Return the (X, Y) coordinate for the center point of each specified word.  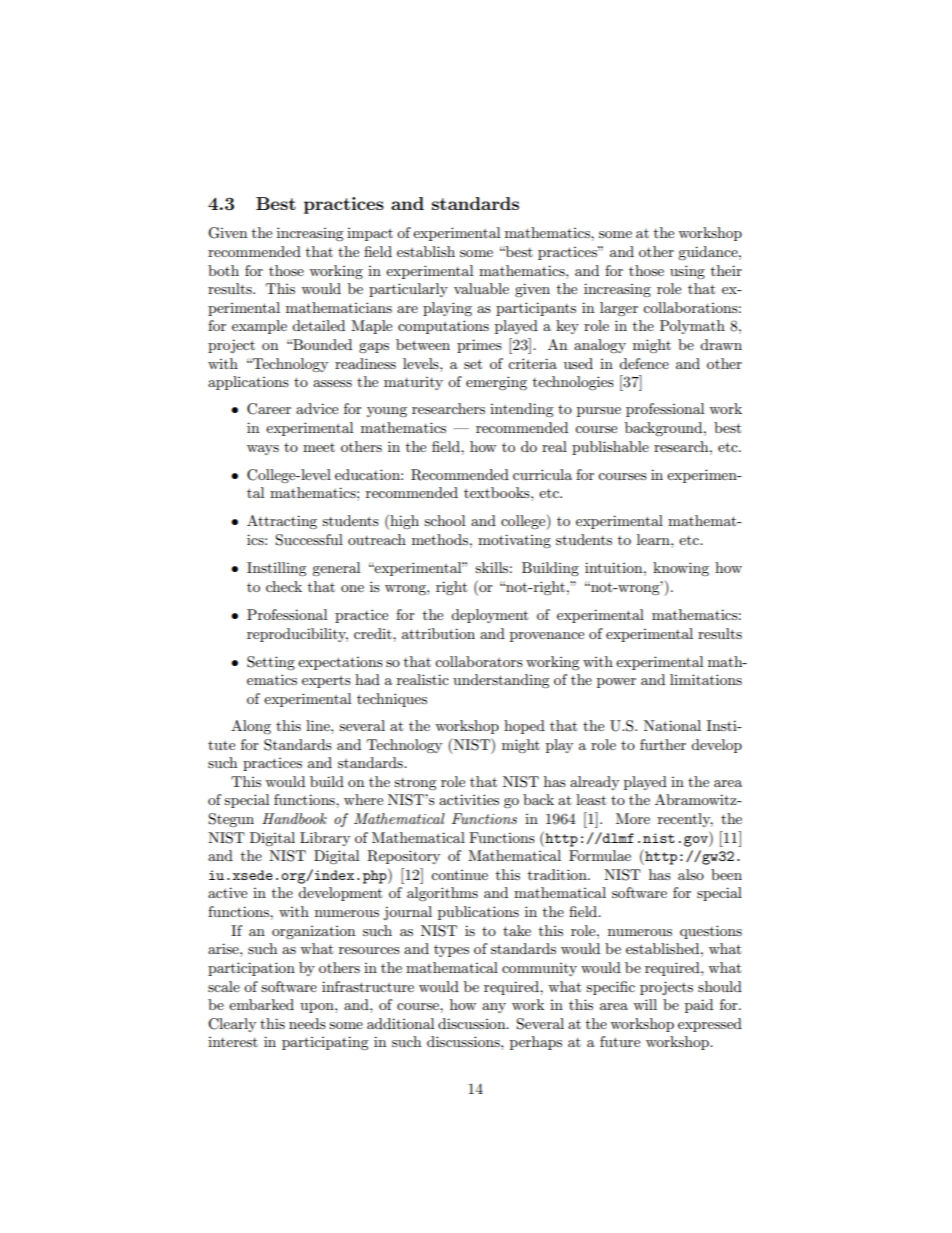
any (494, 1008)
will (645, 1004)
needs (307, 1023)
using (687, 272)
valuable (481, 288)
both (223, 270)
